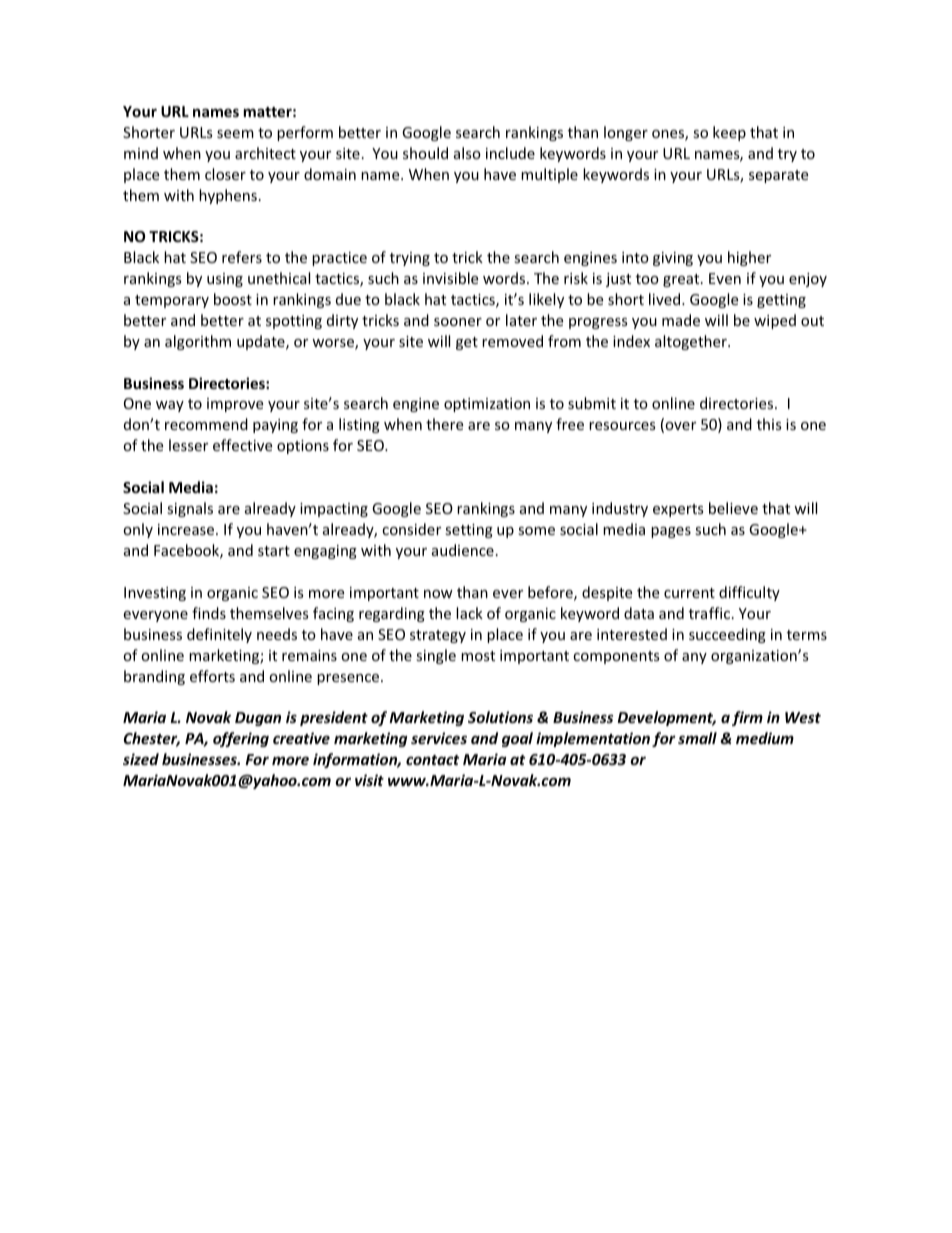 This document has width=952, height=1233. I want to click on seem, so click(235, 134).
